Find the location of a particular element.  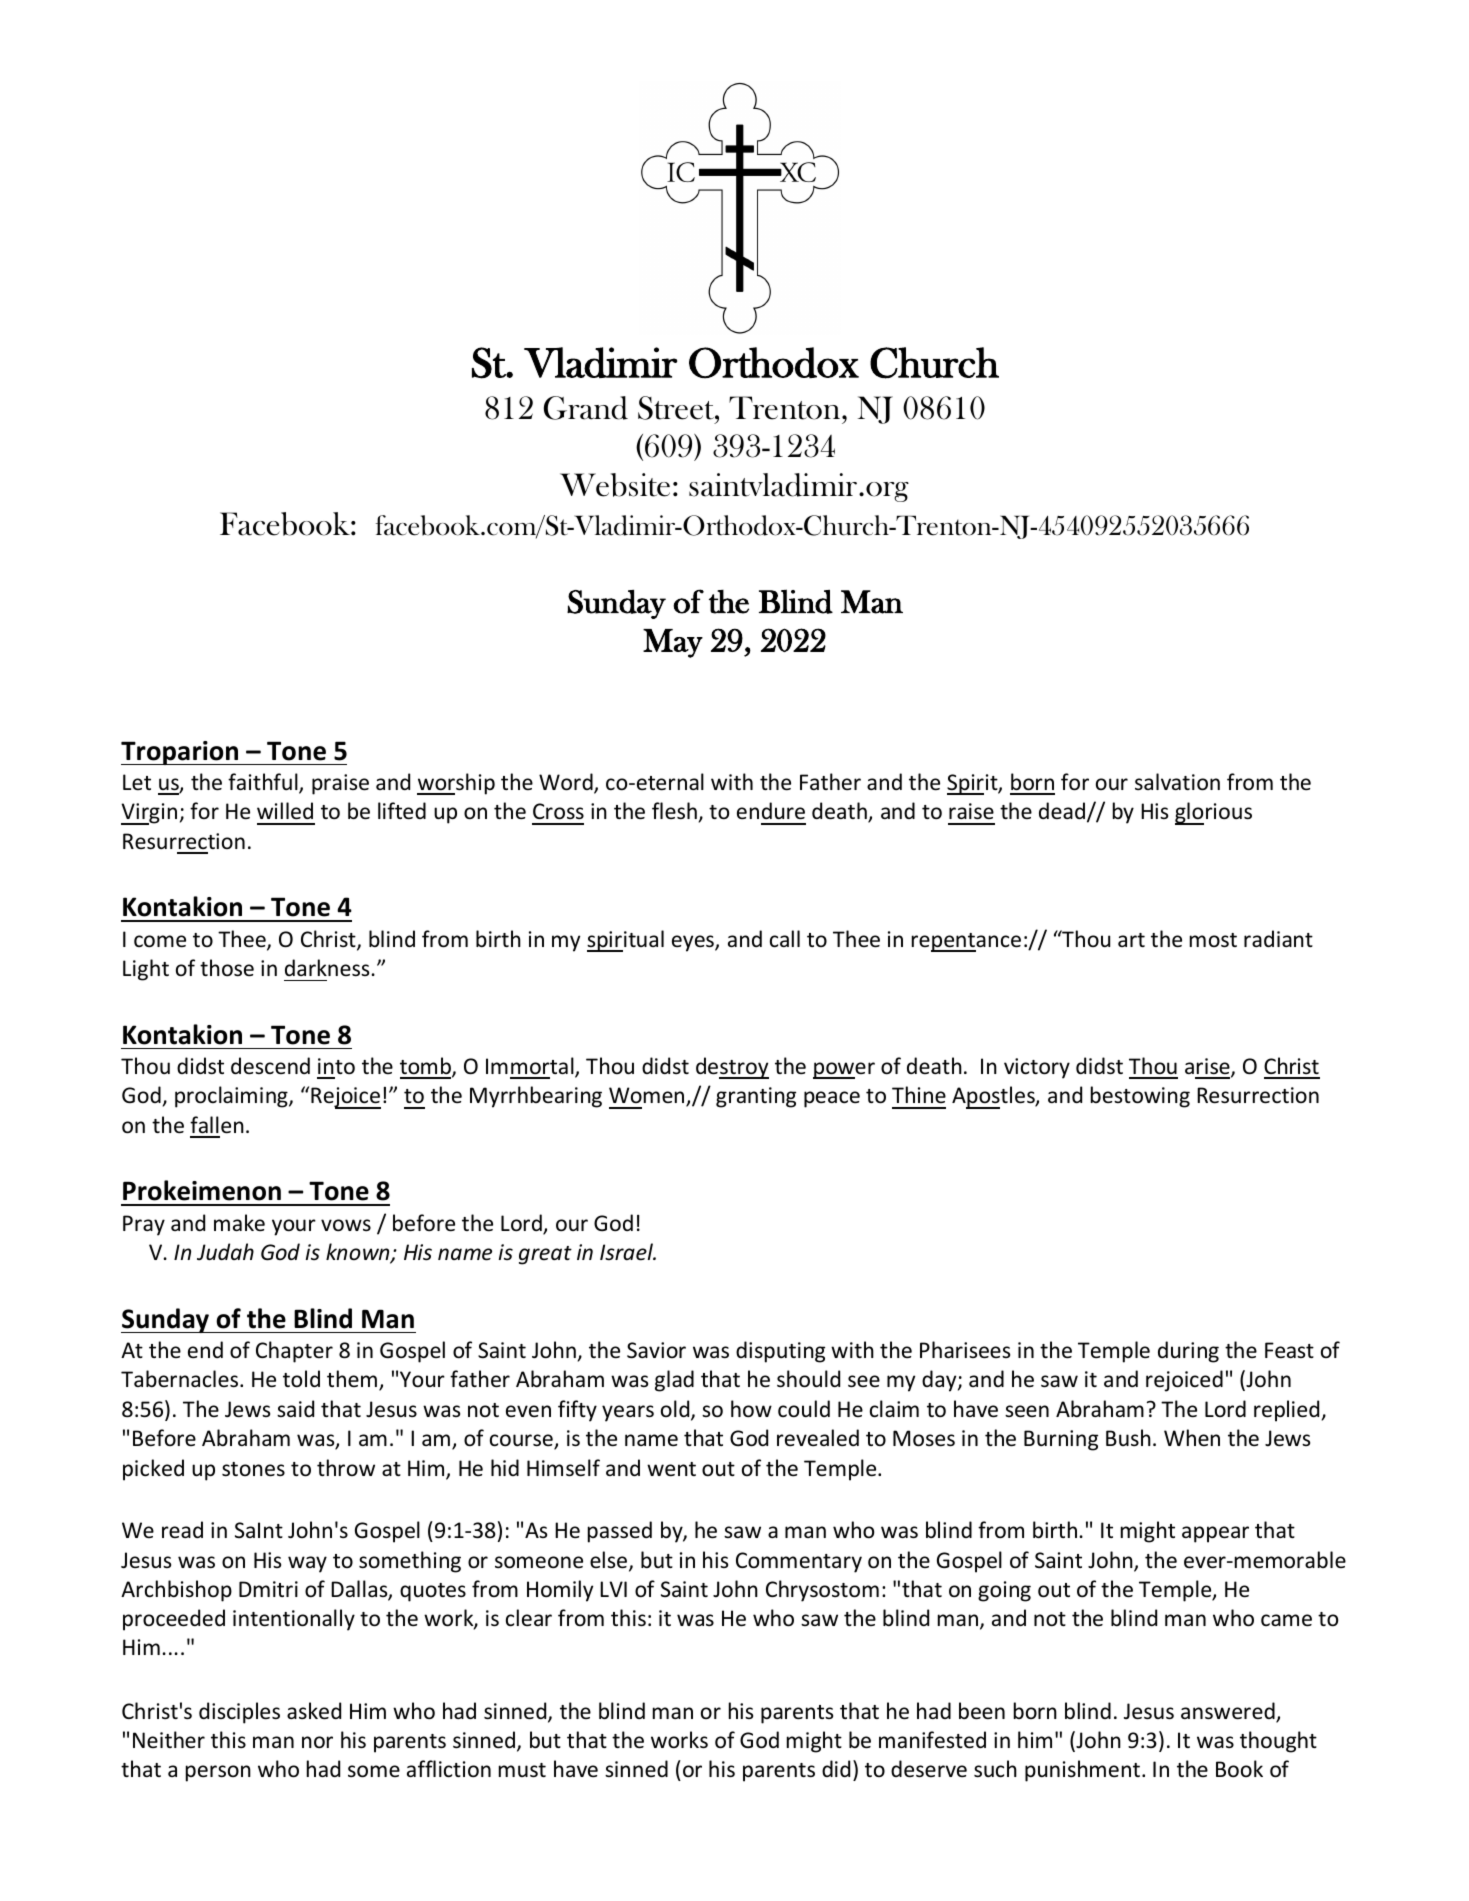

nor is located at coordinates (317, 1742).
